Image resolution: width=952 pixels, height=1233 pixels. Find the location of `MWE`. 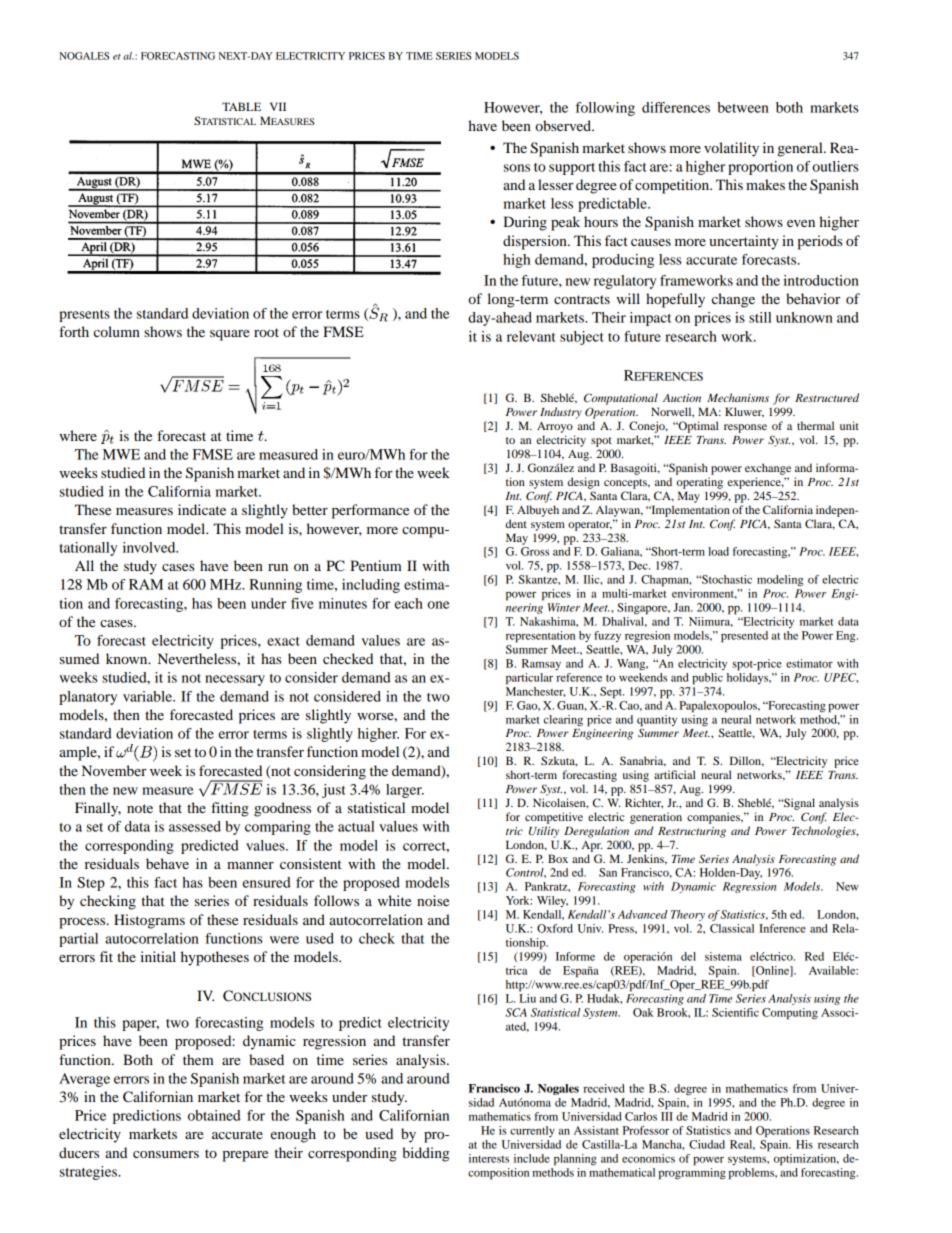

MWE is located at coordinates (121, 454).
